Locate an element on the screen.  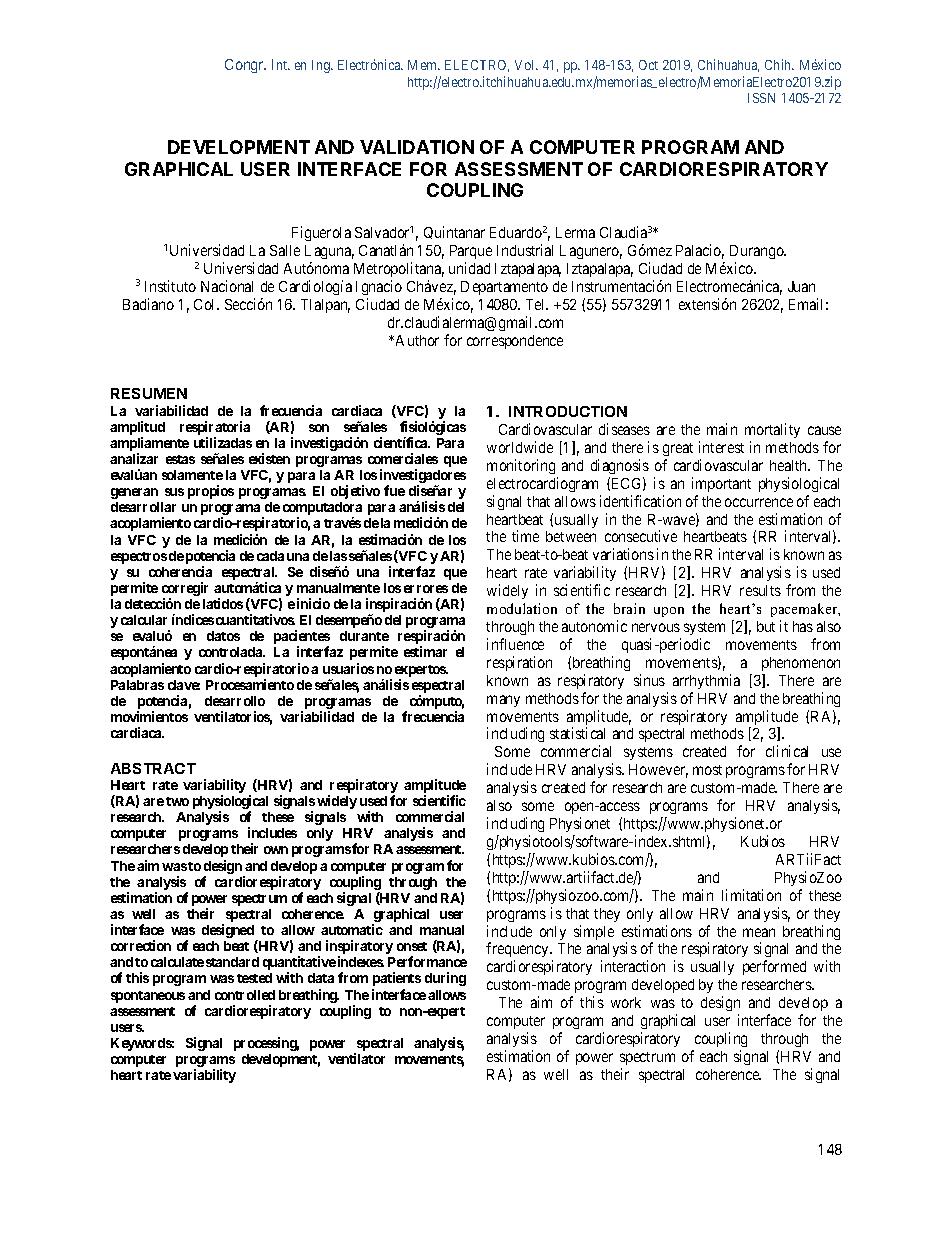
many is located at coordinates (503, 701).
